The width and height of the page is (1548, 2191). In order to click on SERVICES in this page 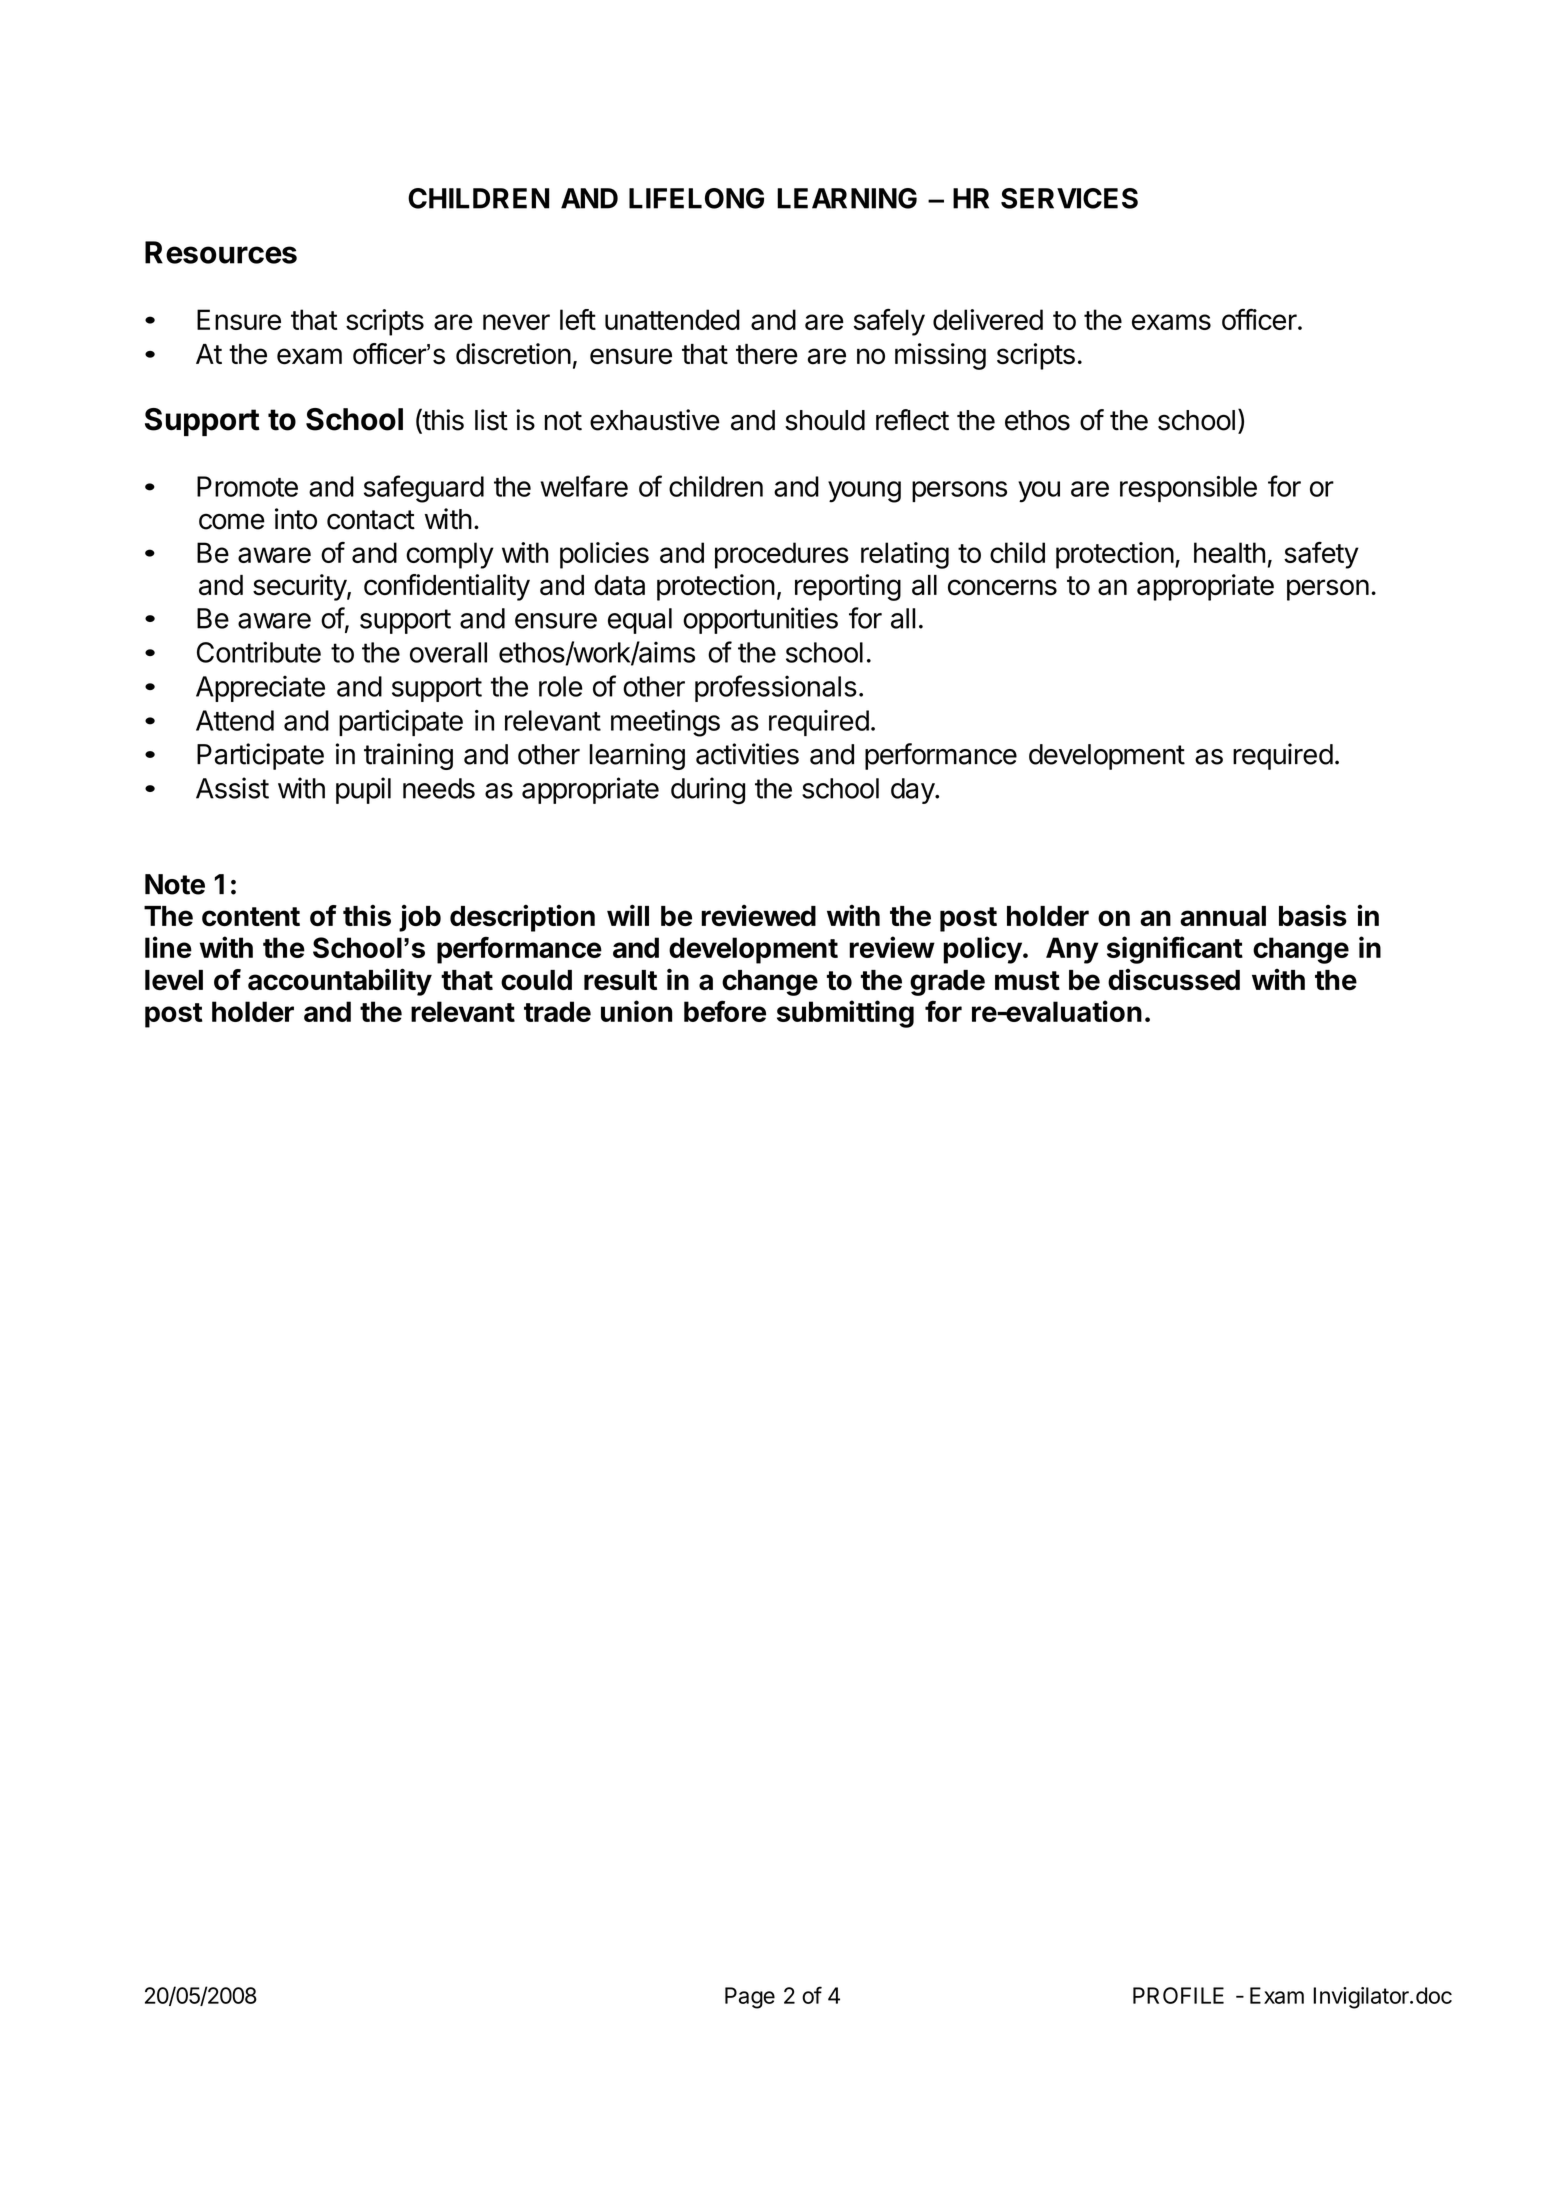, I will do `click(1069, 198)`.
